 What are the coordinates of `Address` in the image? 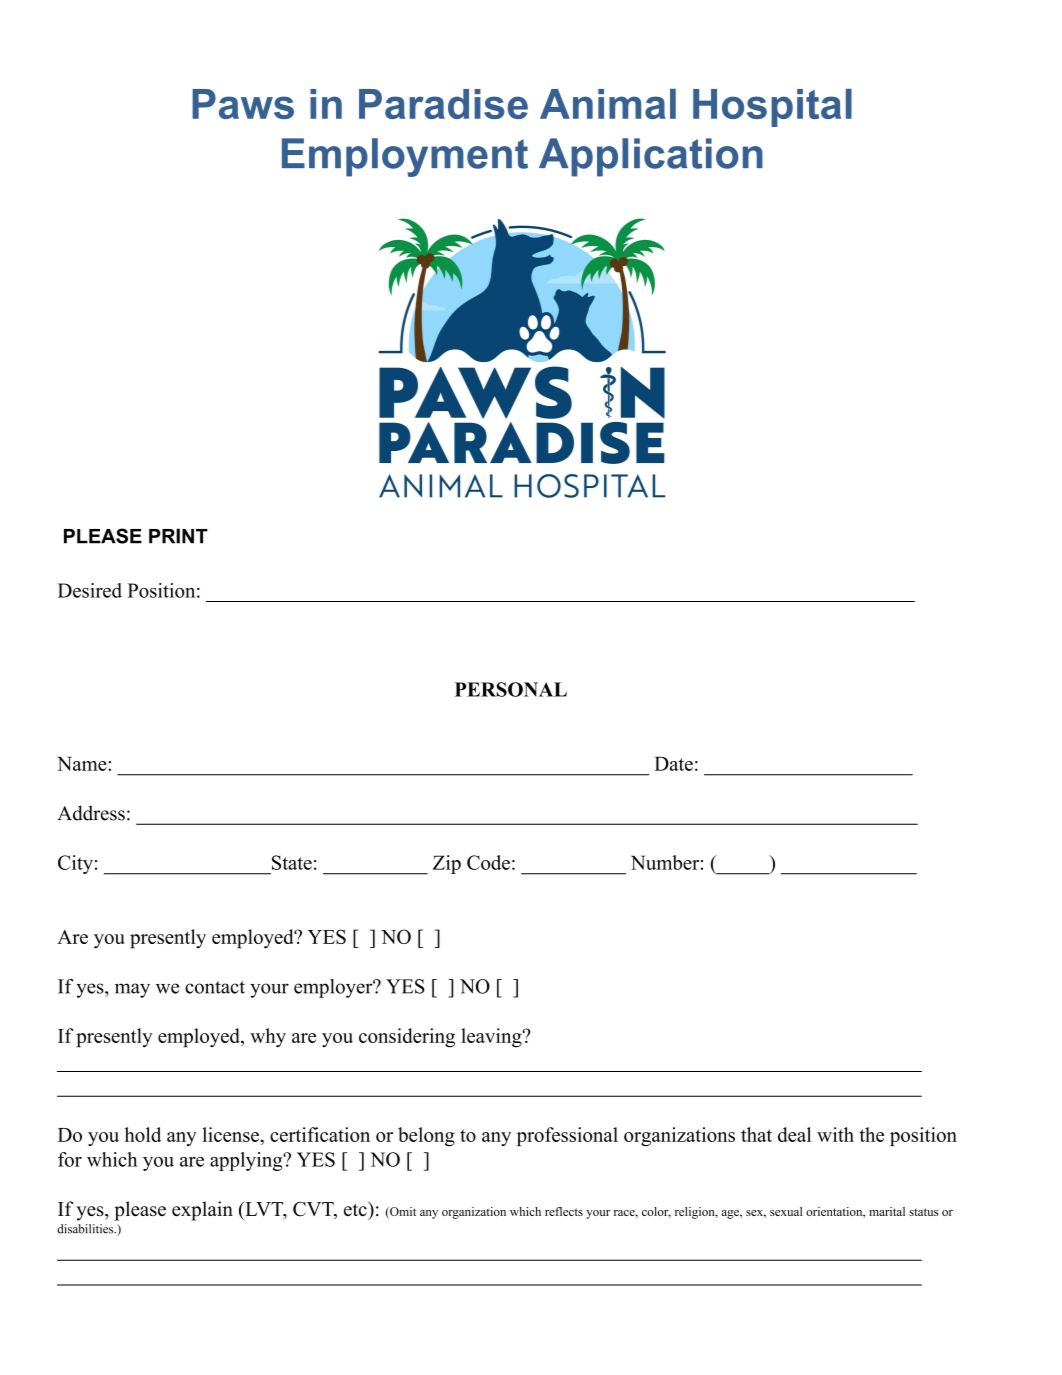 It's located at (91, 813).
